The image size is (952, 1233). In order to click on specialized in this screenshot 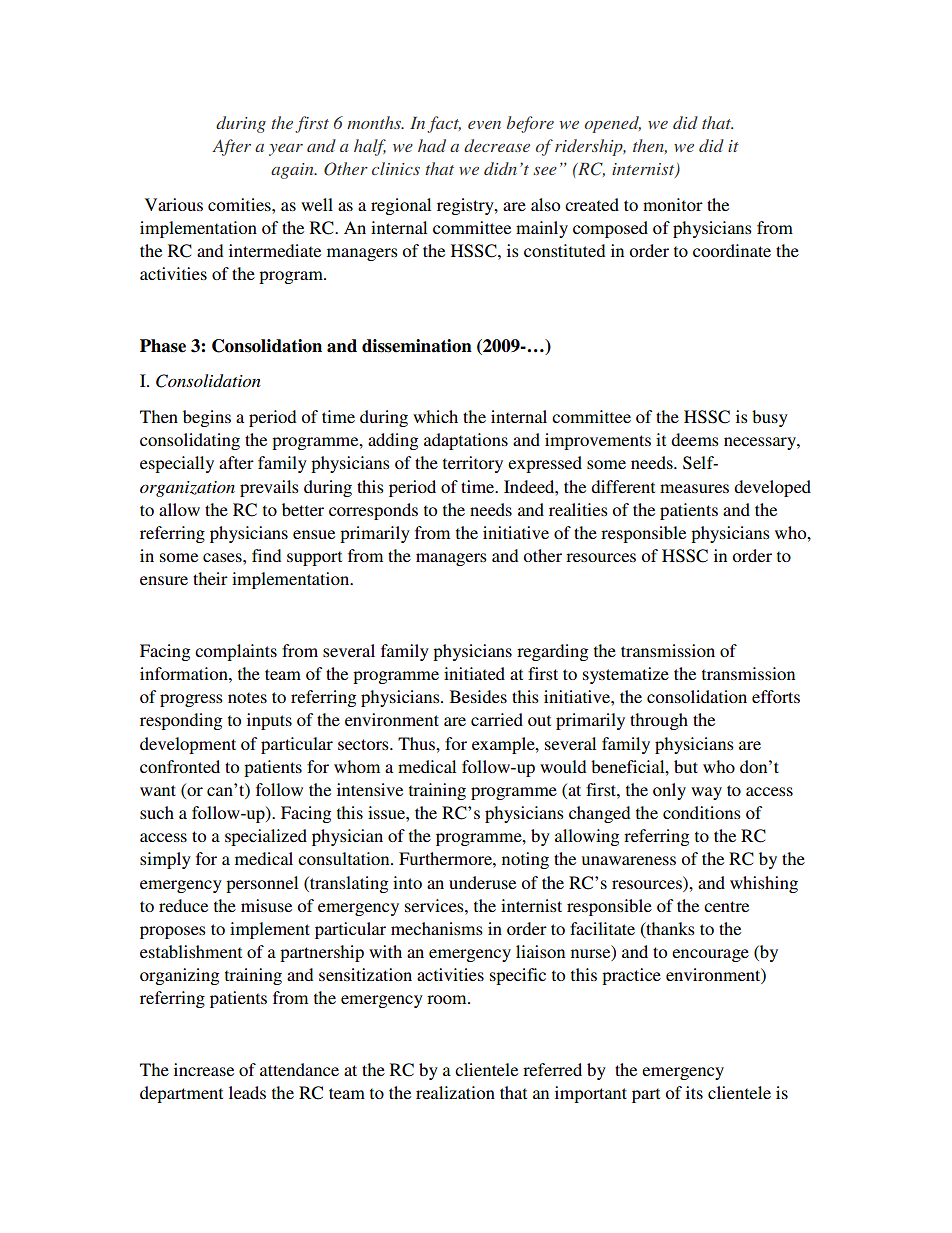, I will do `click(266, 837)`.
